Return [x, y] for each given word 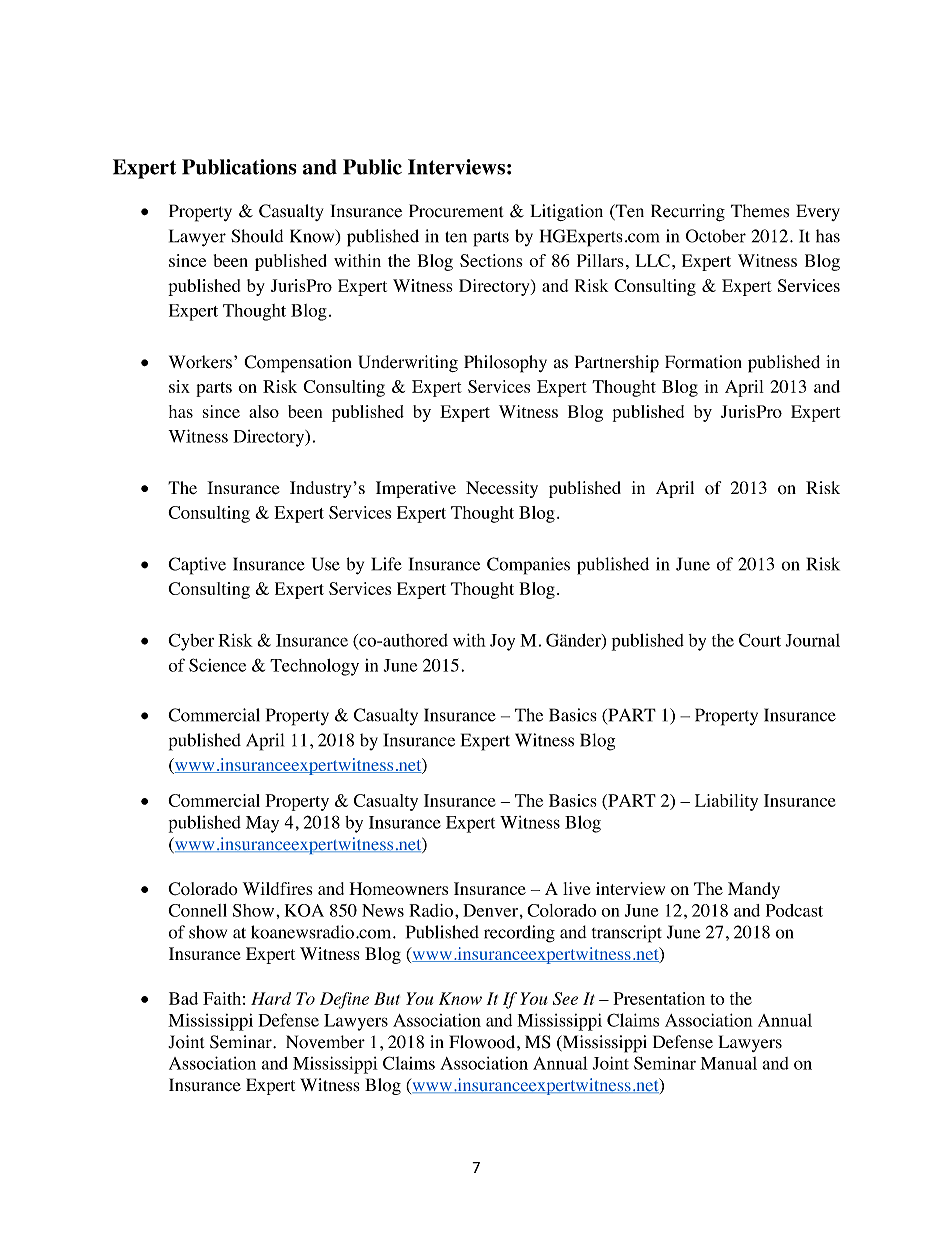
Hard [271, 998]
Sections [491, 260]
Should [257, 236]
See [565, 998]
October [716, 236]
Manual [728, 1063]
